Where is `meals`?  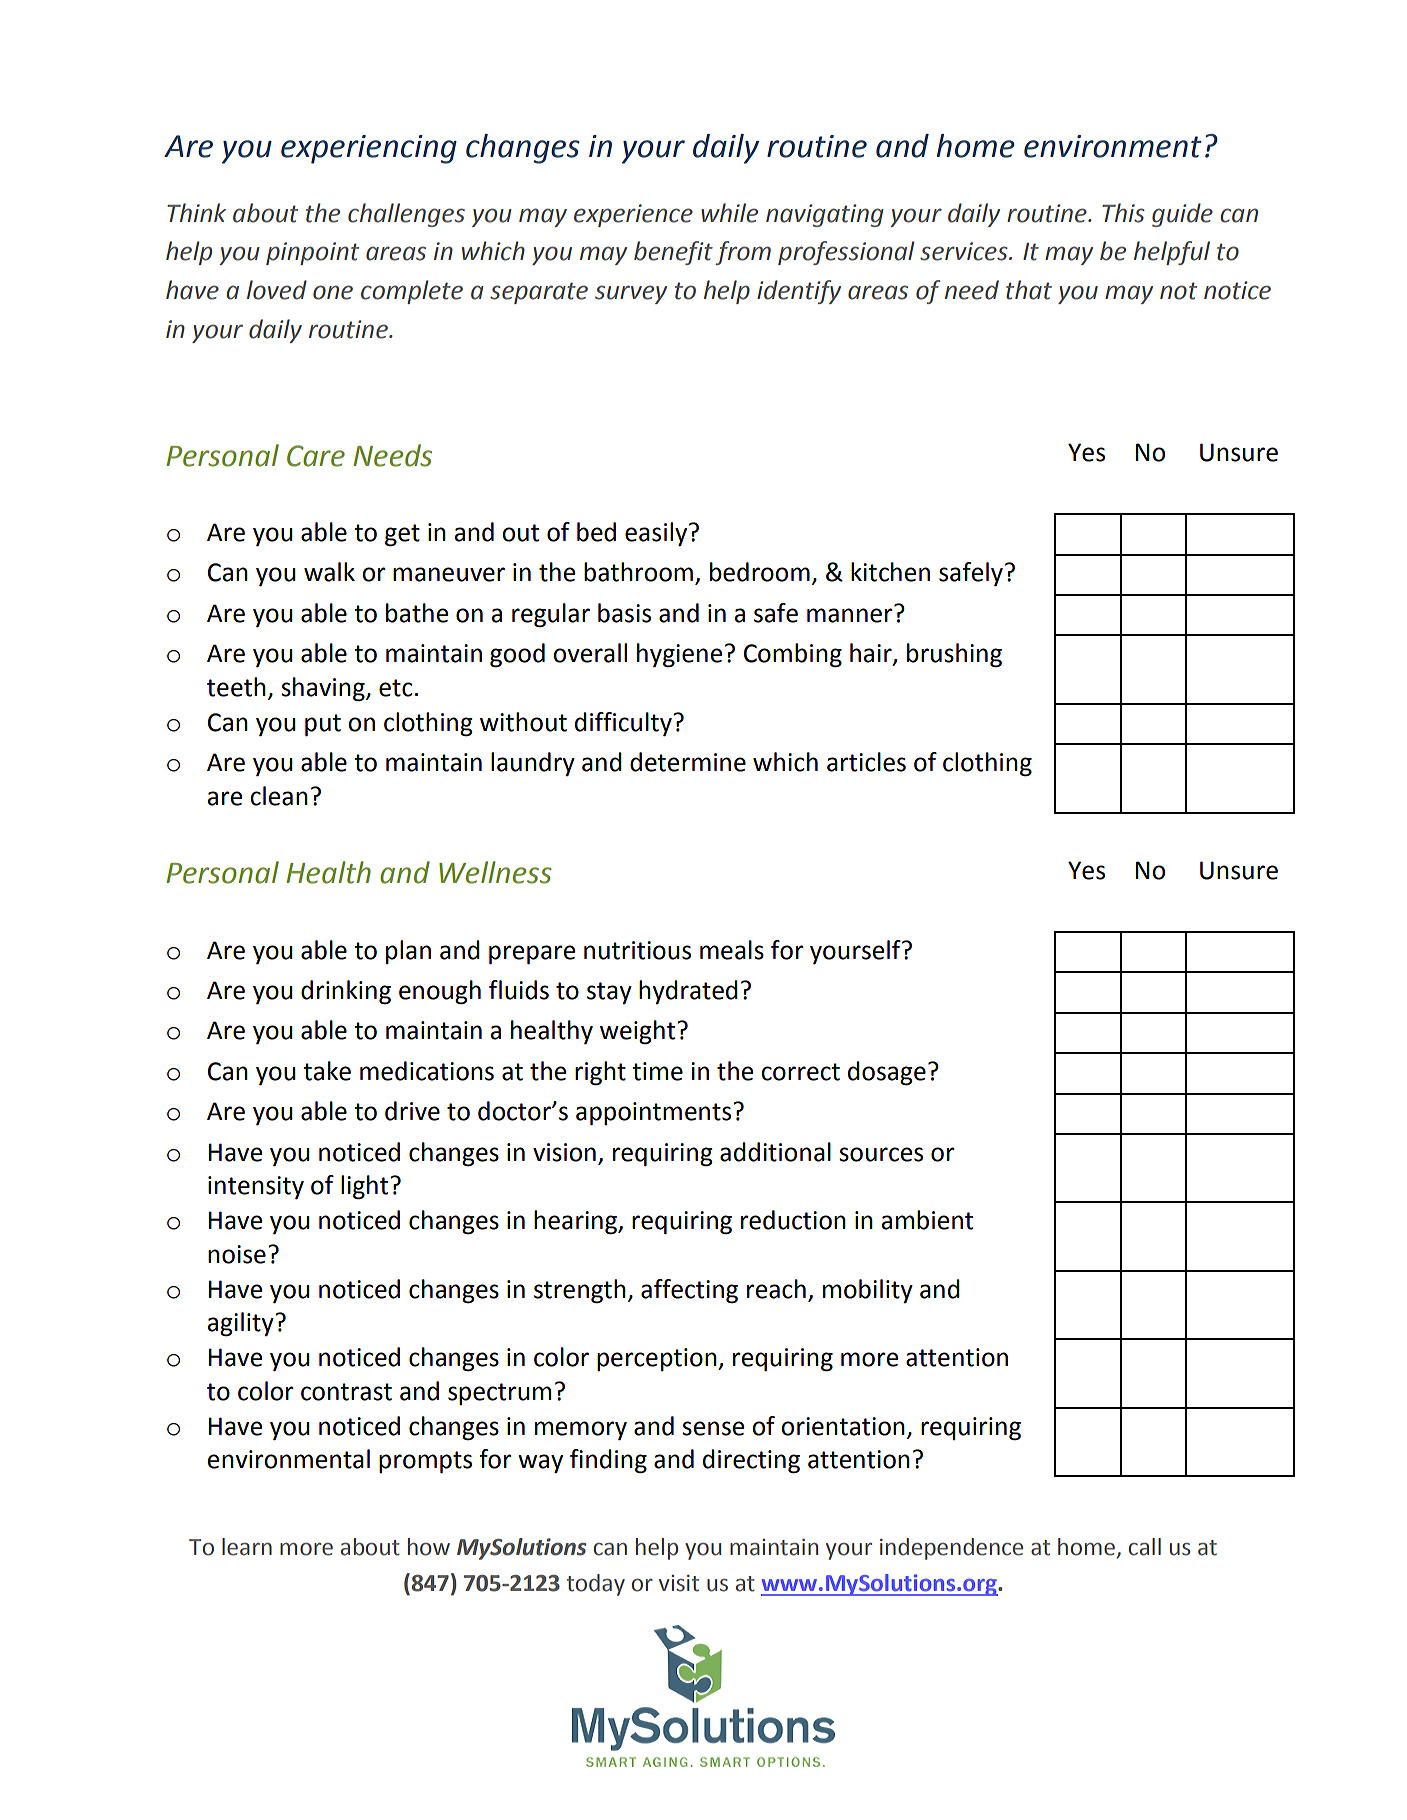 meals is located at coordinates (732, 950).
